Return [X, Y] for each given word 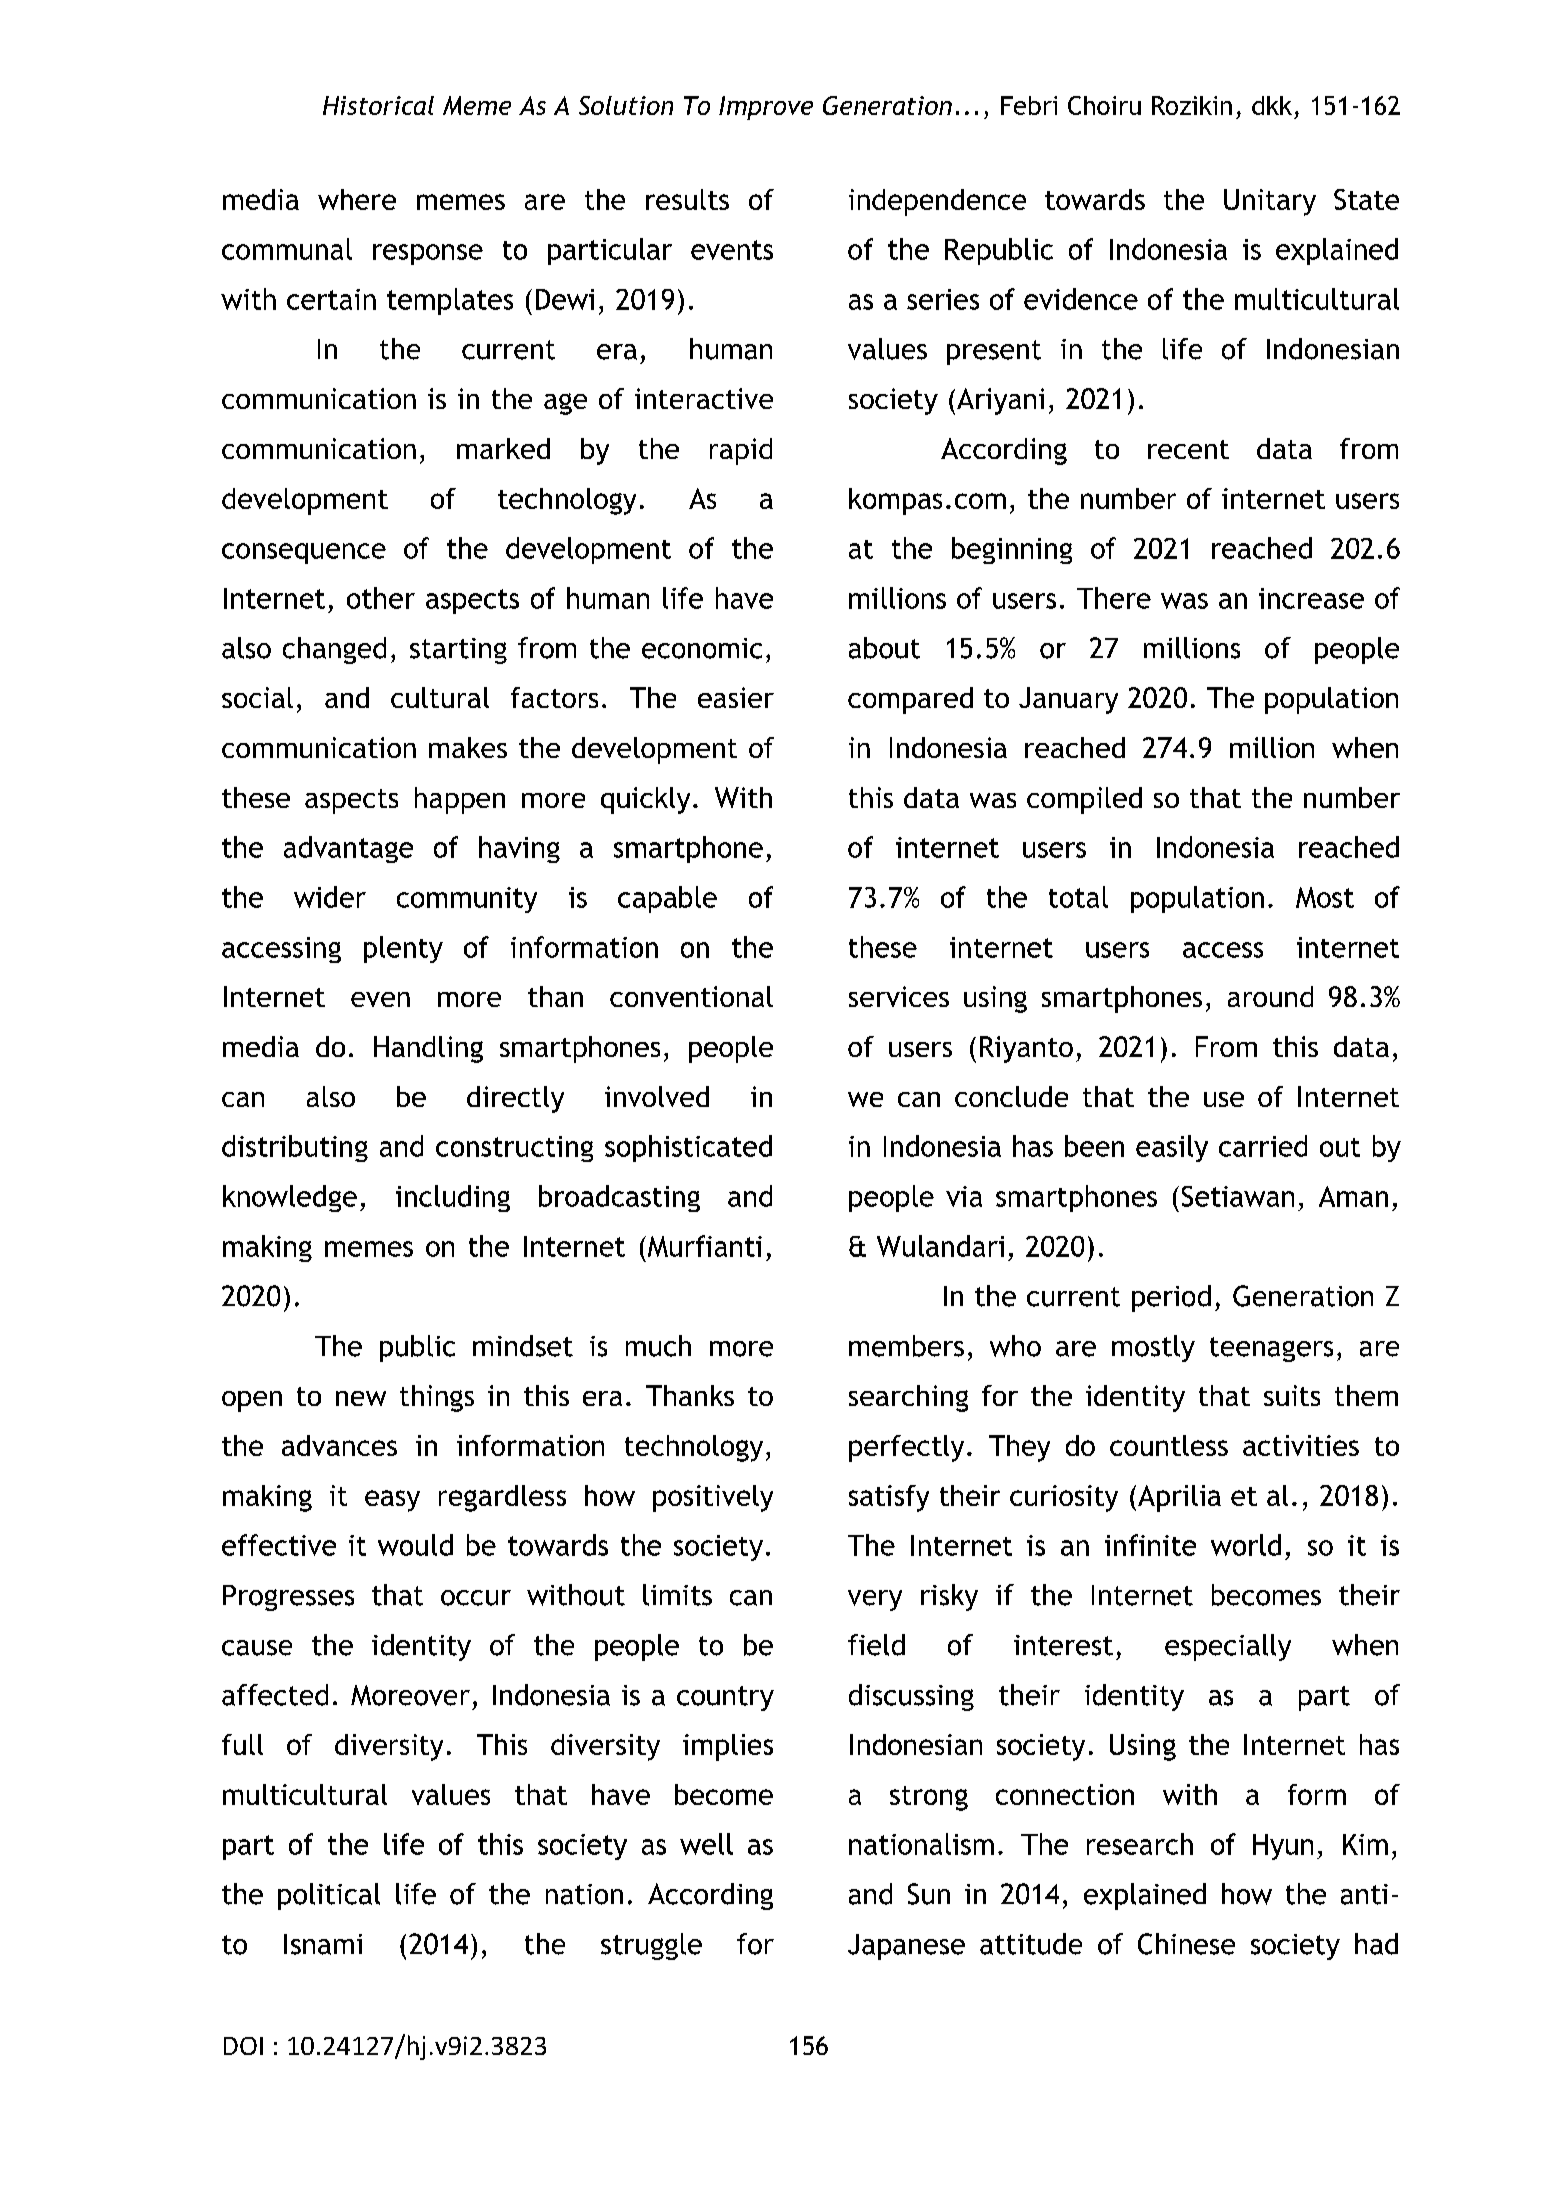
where [357, 199]
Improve [766, 108]
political [329, 1896]
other [381, 598]
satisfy [889, 1498]
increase [1311, 598]
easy [392, 1501]
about [884, 648]
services [899, 996]
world [1246, 1545]
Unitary [1270, 202]
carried [1263, 1146]
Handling [428, 1049]
